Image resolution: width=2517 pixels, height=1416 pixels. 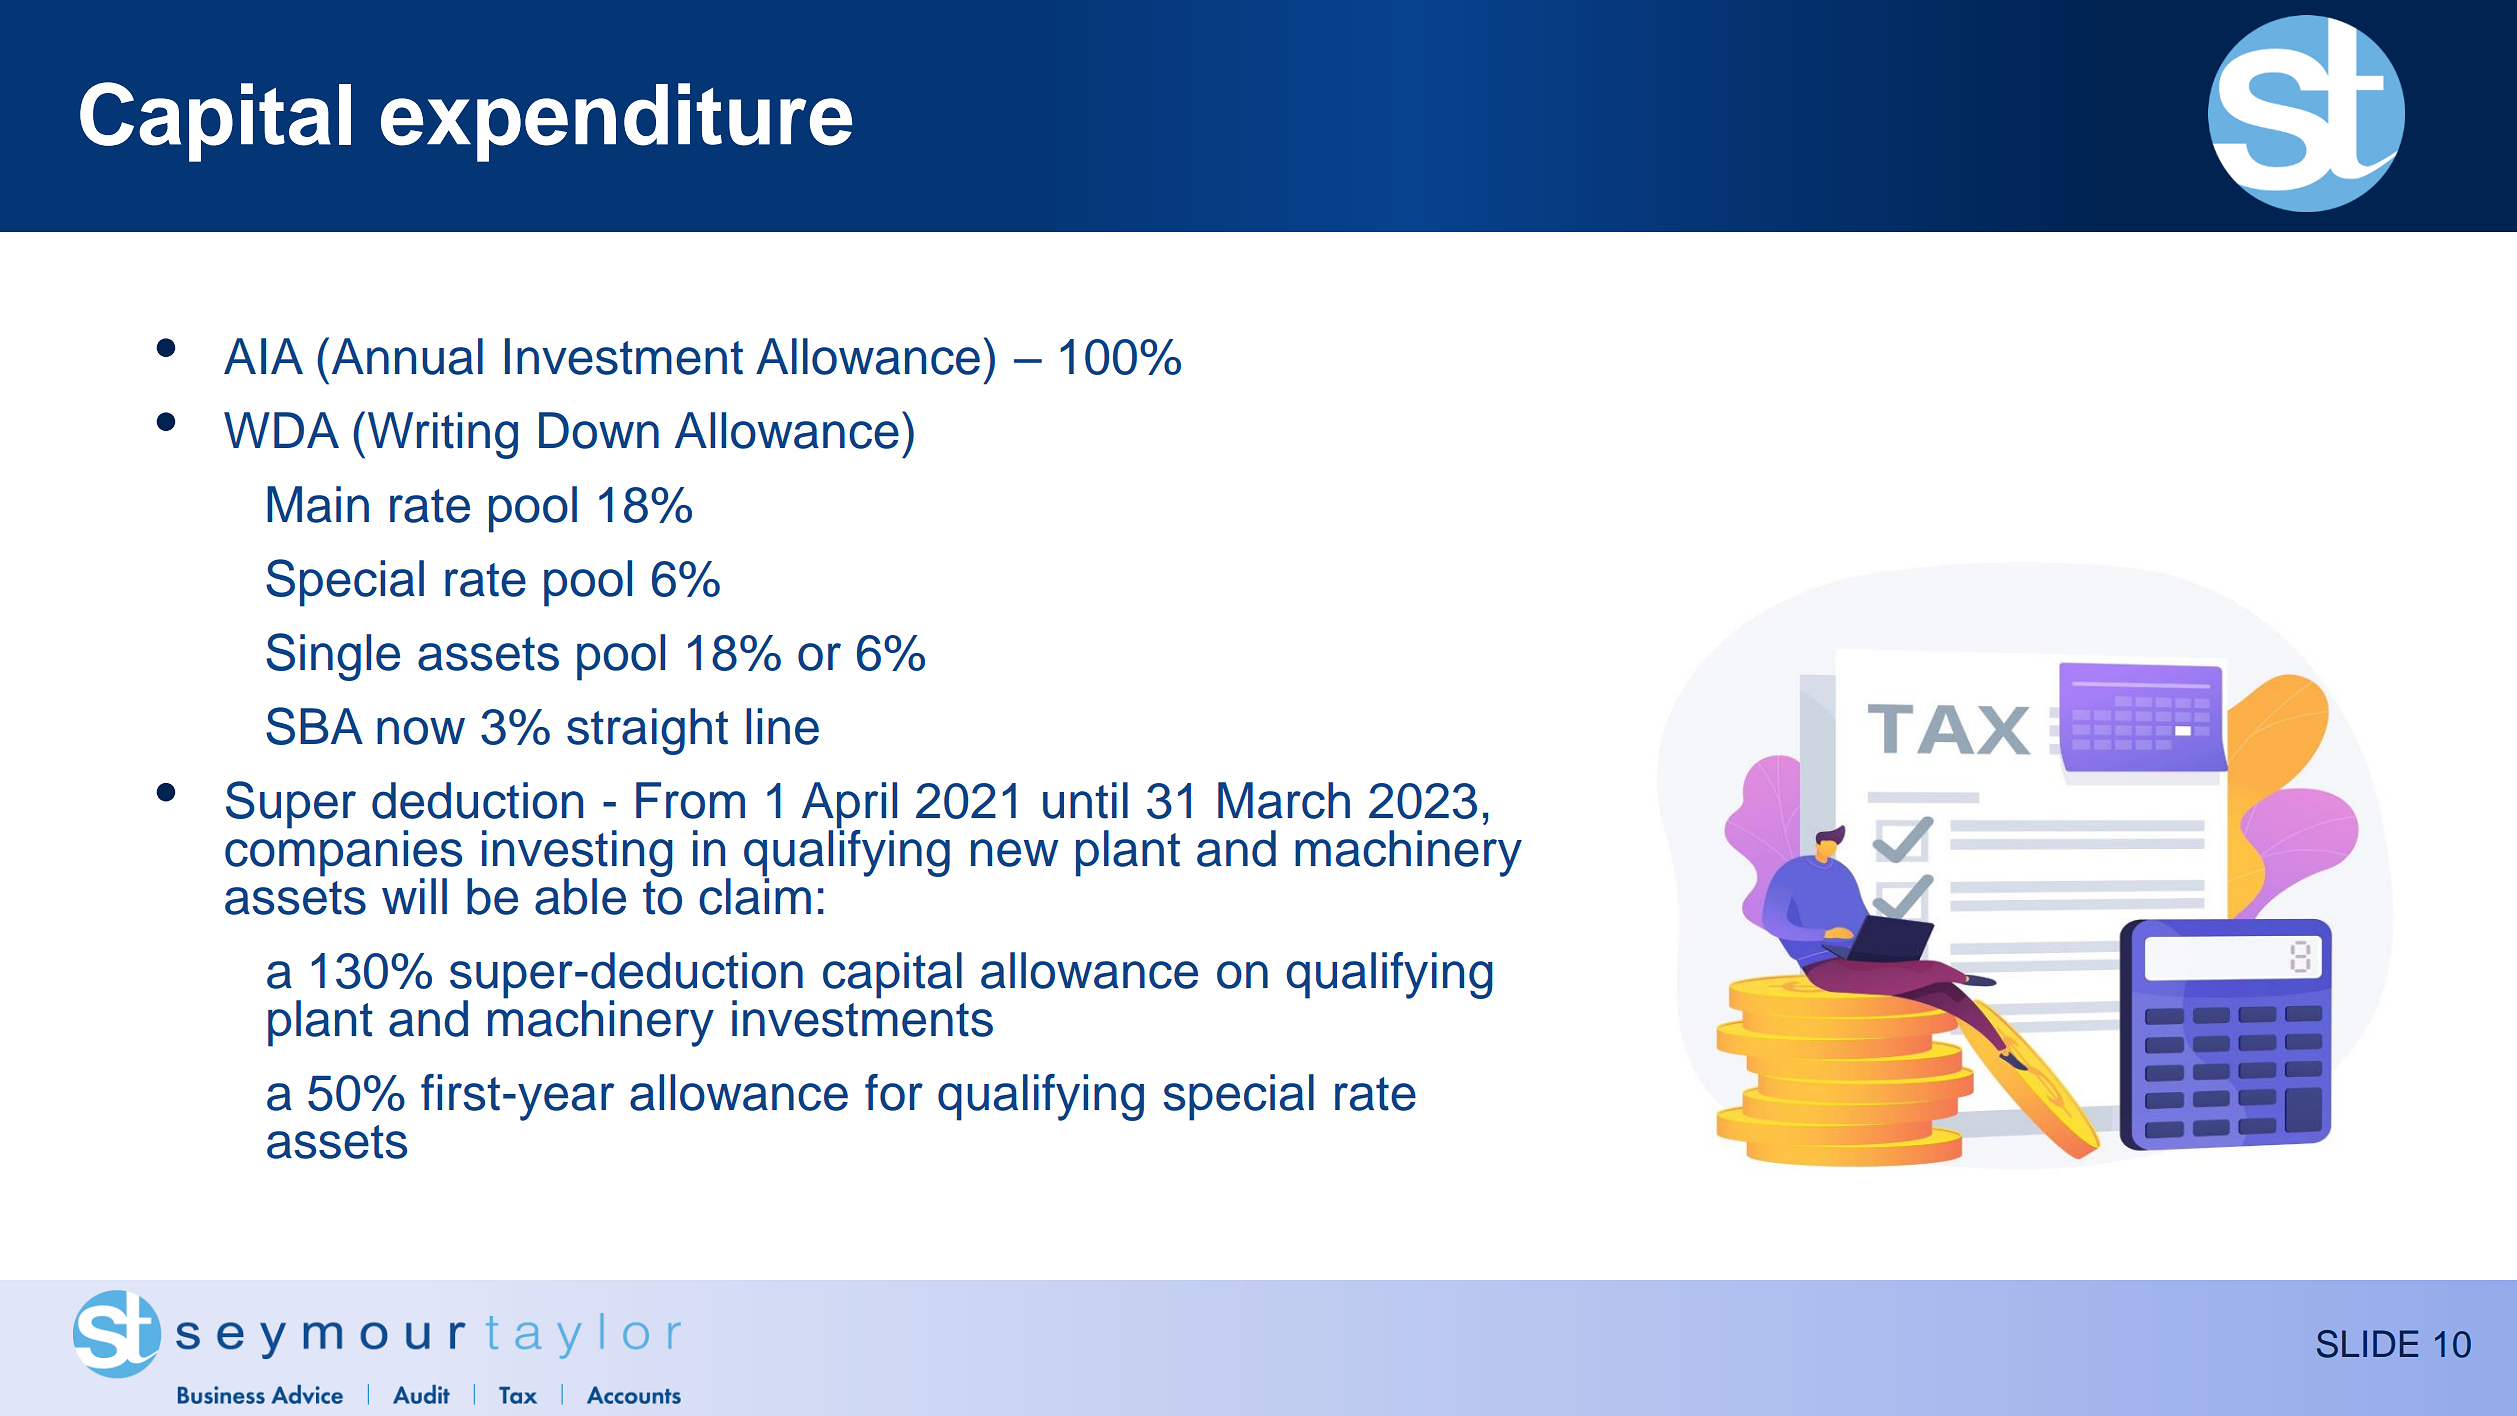 I want to click on for, so click(x=894, y=1092).
